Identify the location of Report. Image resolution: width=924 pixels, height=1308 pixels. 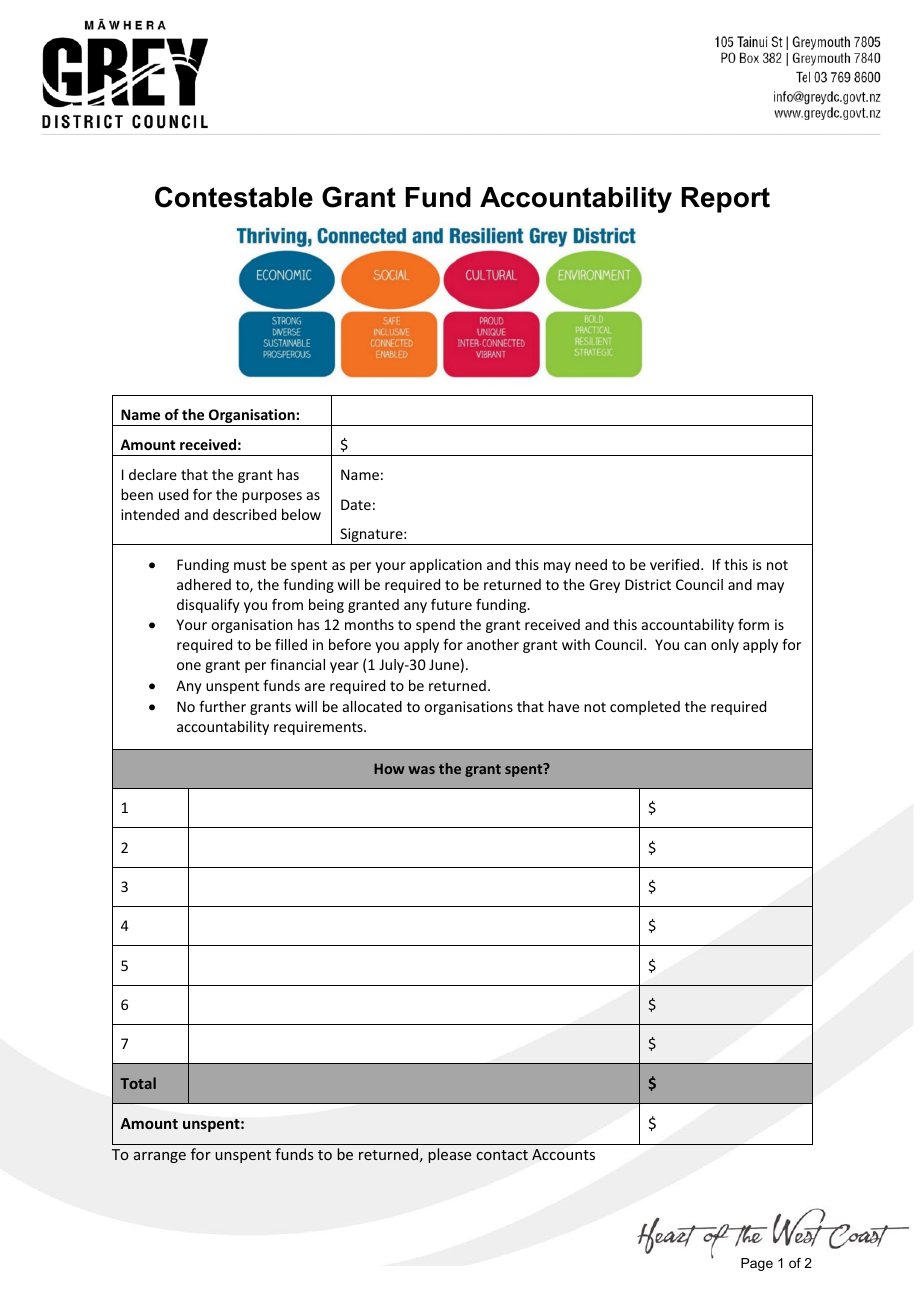
(725, 200).
